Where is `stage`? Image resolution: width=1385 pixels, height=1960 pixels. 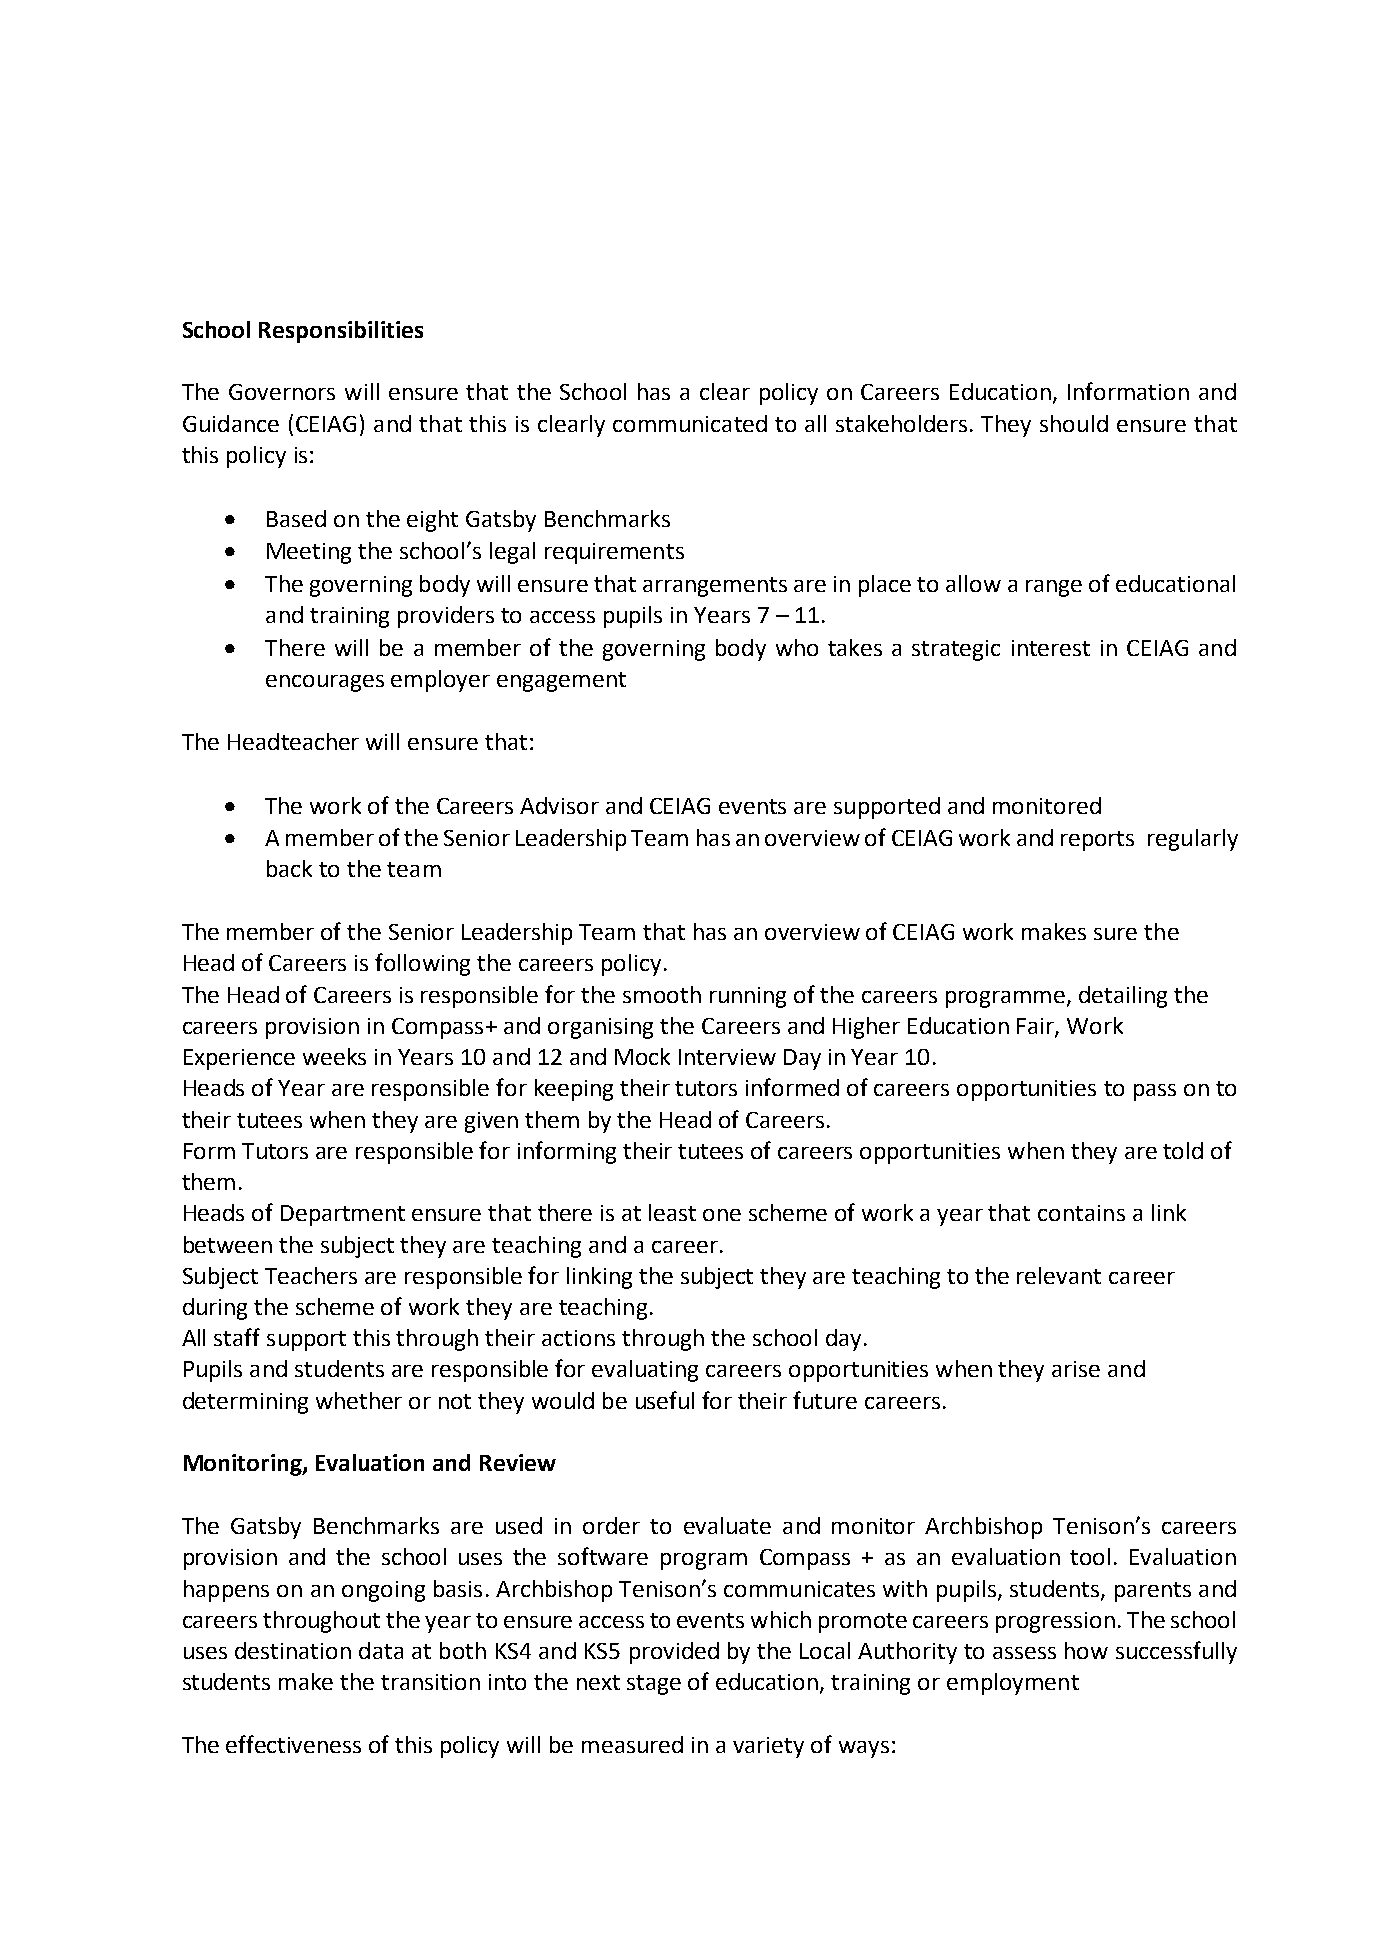 stage is located at coordinates (654, 1685).
